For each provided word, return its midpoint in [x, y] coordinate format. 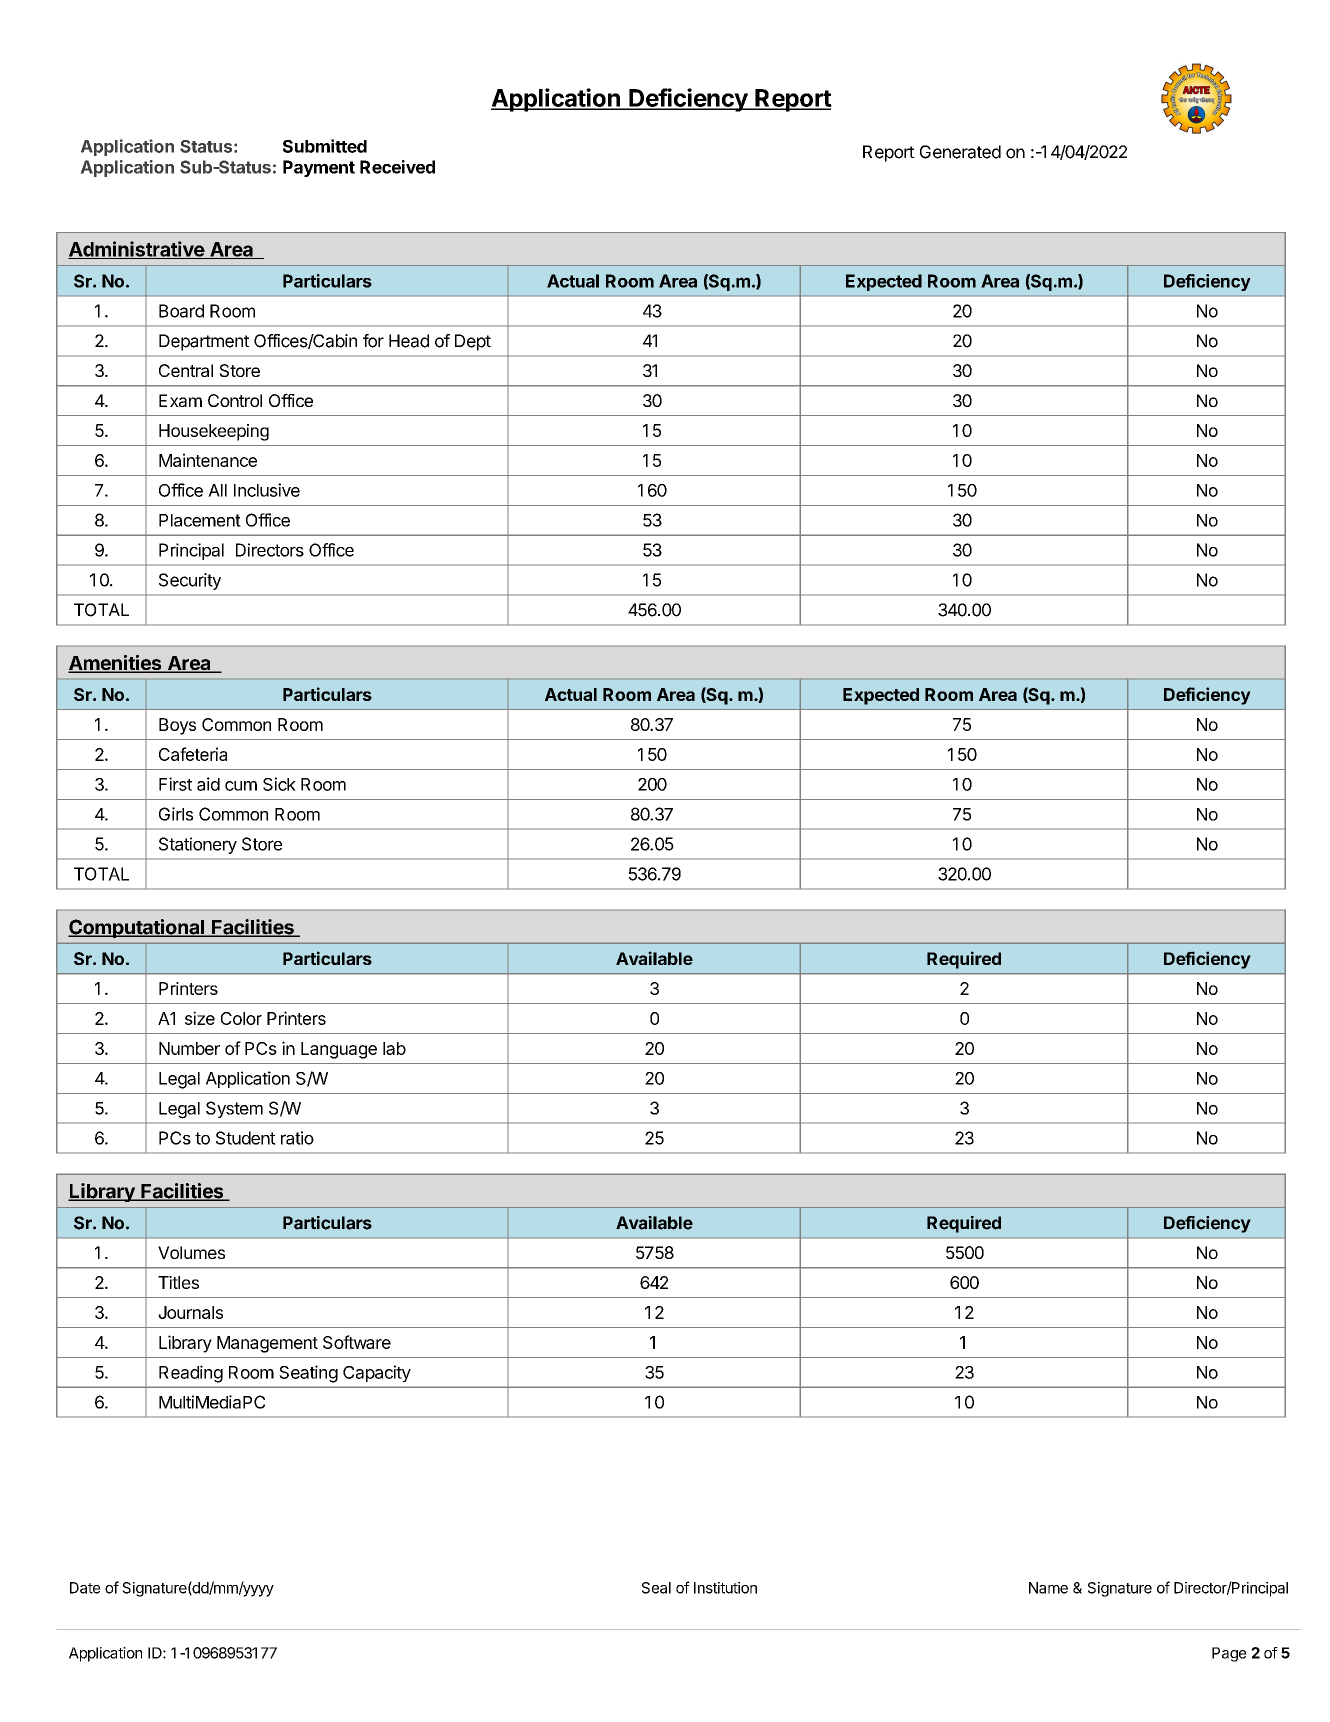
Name [1048, 1588]
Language [339, 1050]
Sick [279, 784]
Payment [319, 168]
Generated [960, 152]
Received [397, 167]
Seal [656, 1588]
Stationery [198, 845]
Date [85, 1588]
